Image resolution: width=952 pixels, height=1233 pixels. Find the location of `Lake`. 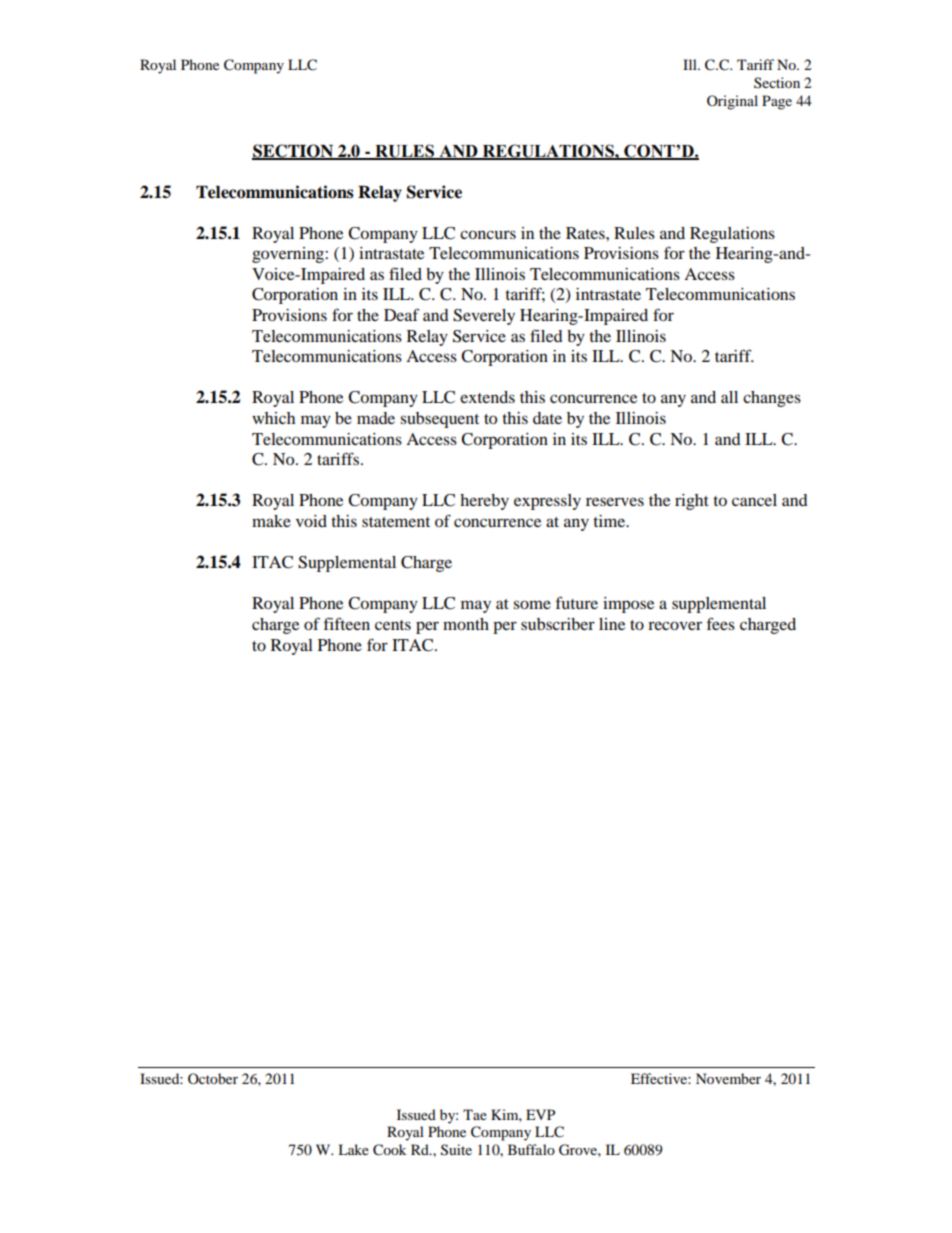

Lake is located at coordinates (353, 1149).
